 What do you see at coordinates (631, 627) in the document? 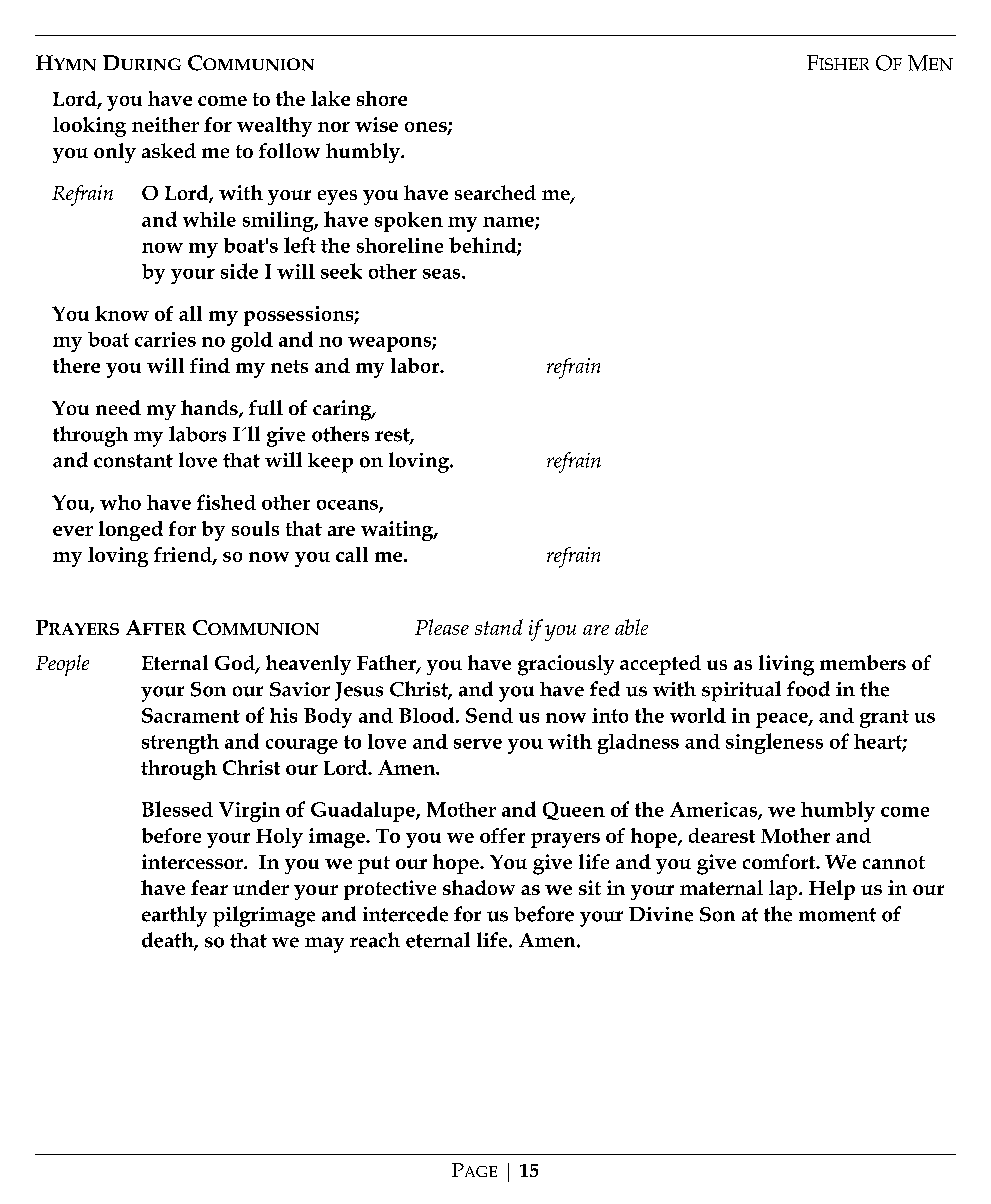
I see `able` at bounding box center [631, 627].
